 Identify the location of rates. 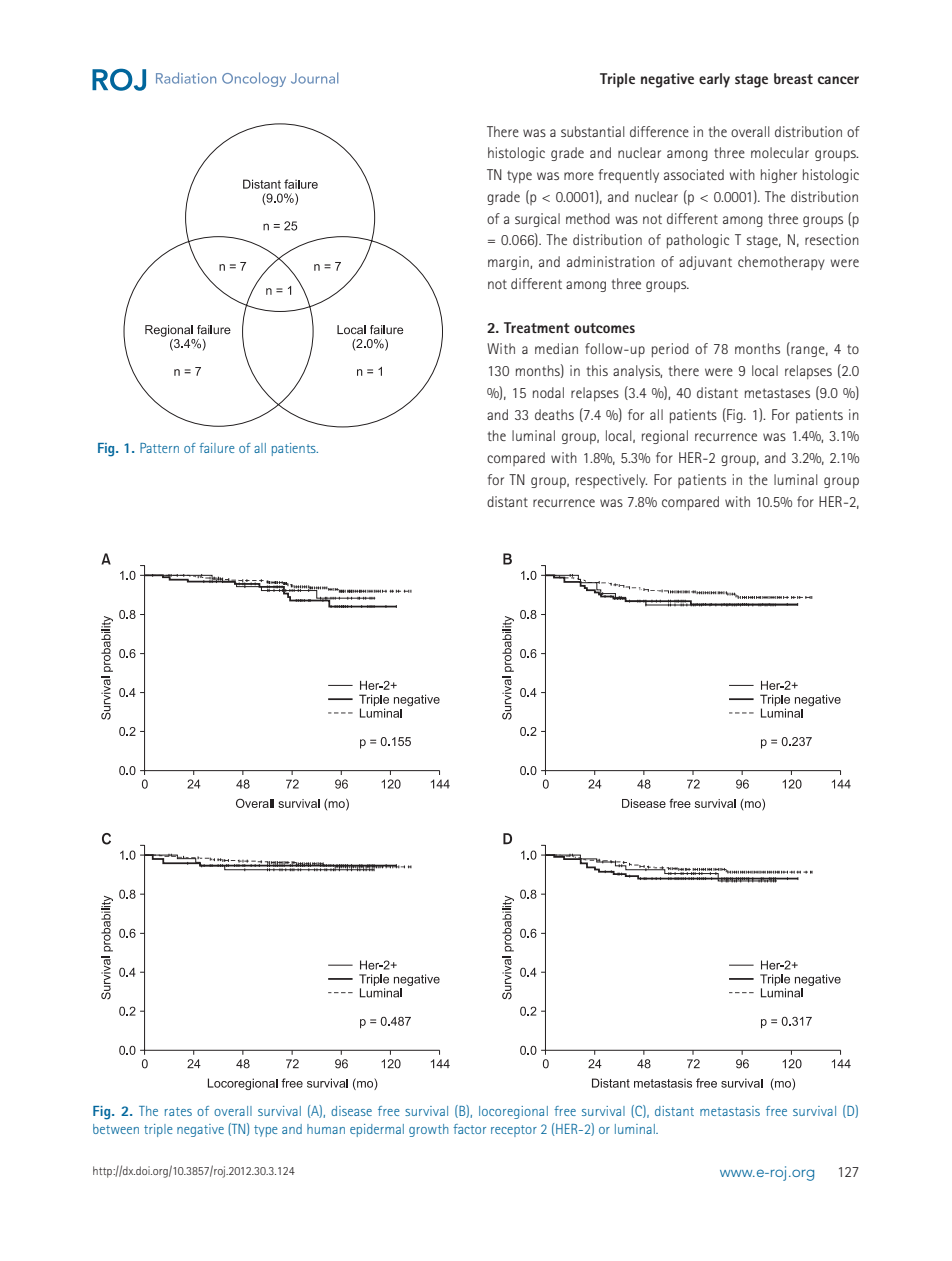
(178, 1111).
